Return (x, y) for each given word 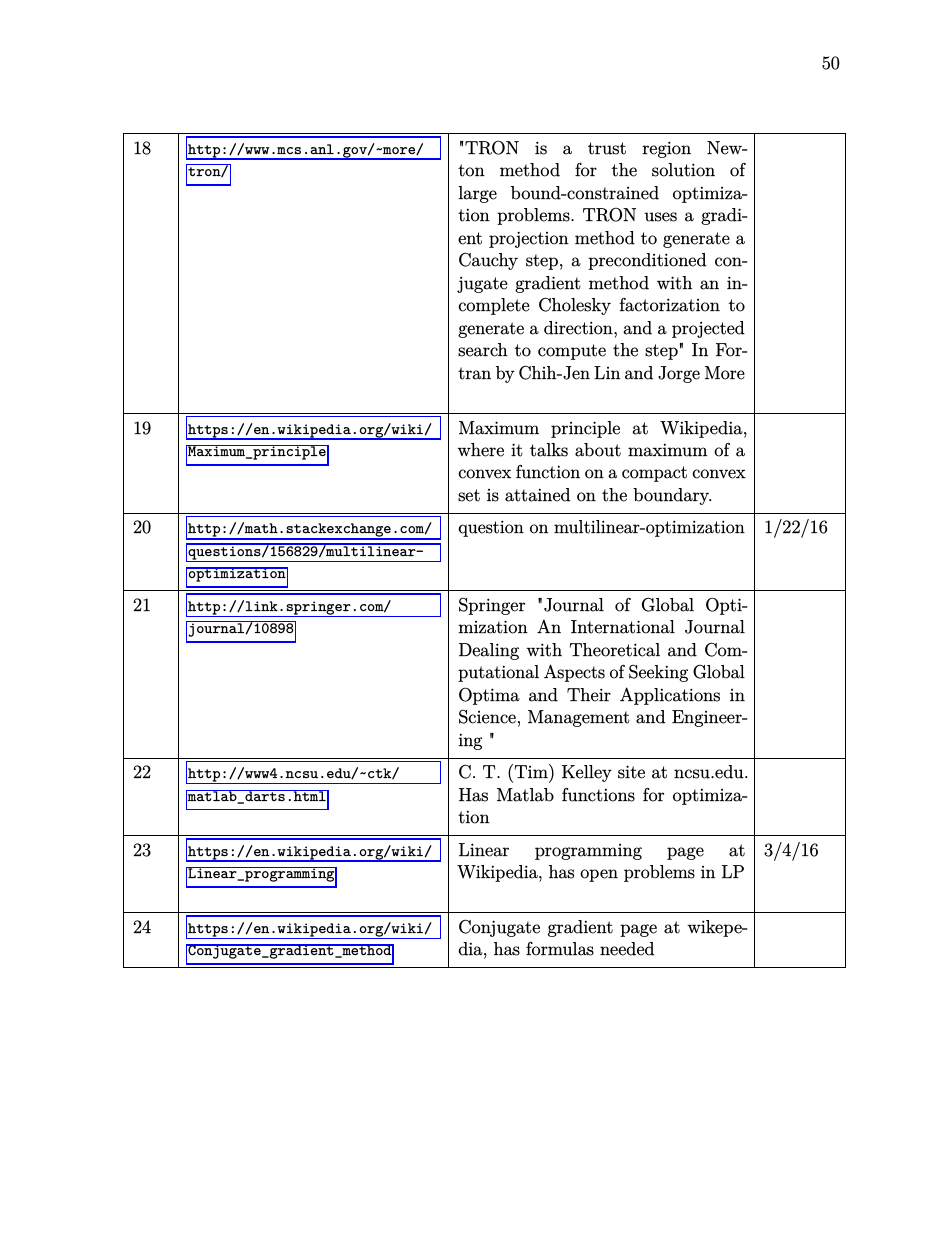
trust (607, 148)
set (469, 495)
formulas (560, 949)
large (477, 194)
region (666, 149)
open (599, 875)
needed (627, 949)
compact (654, 474)
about (598, 450)
